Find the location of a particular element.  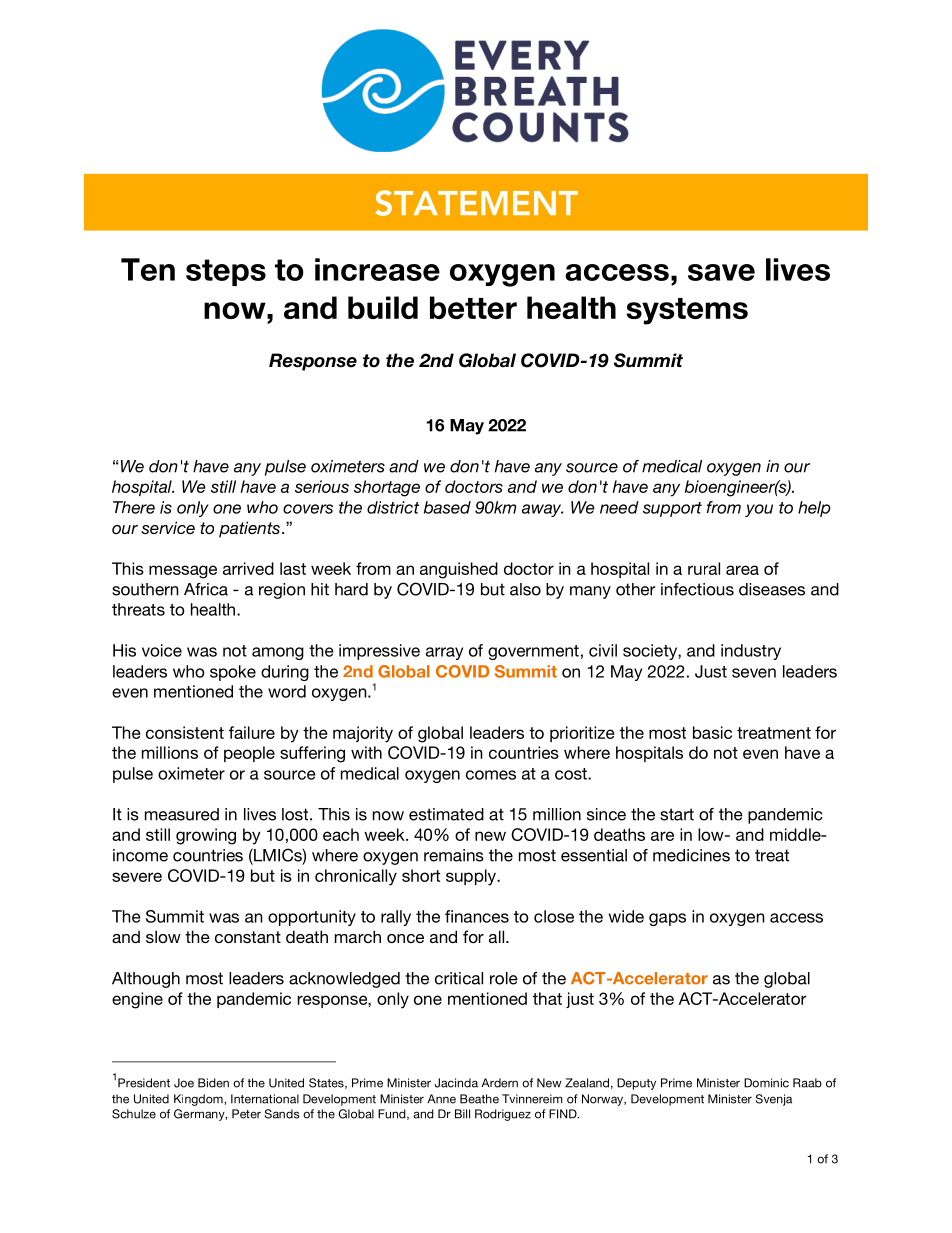

Dominic is located at coordinates (766, 1083).
